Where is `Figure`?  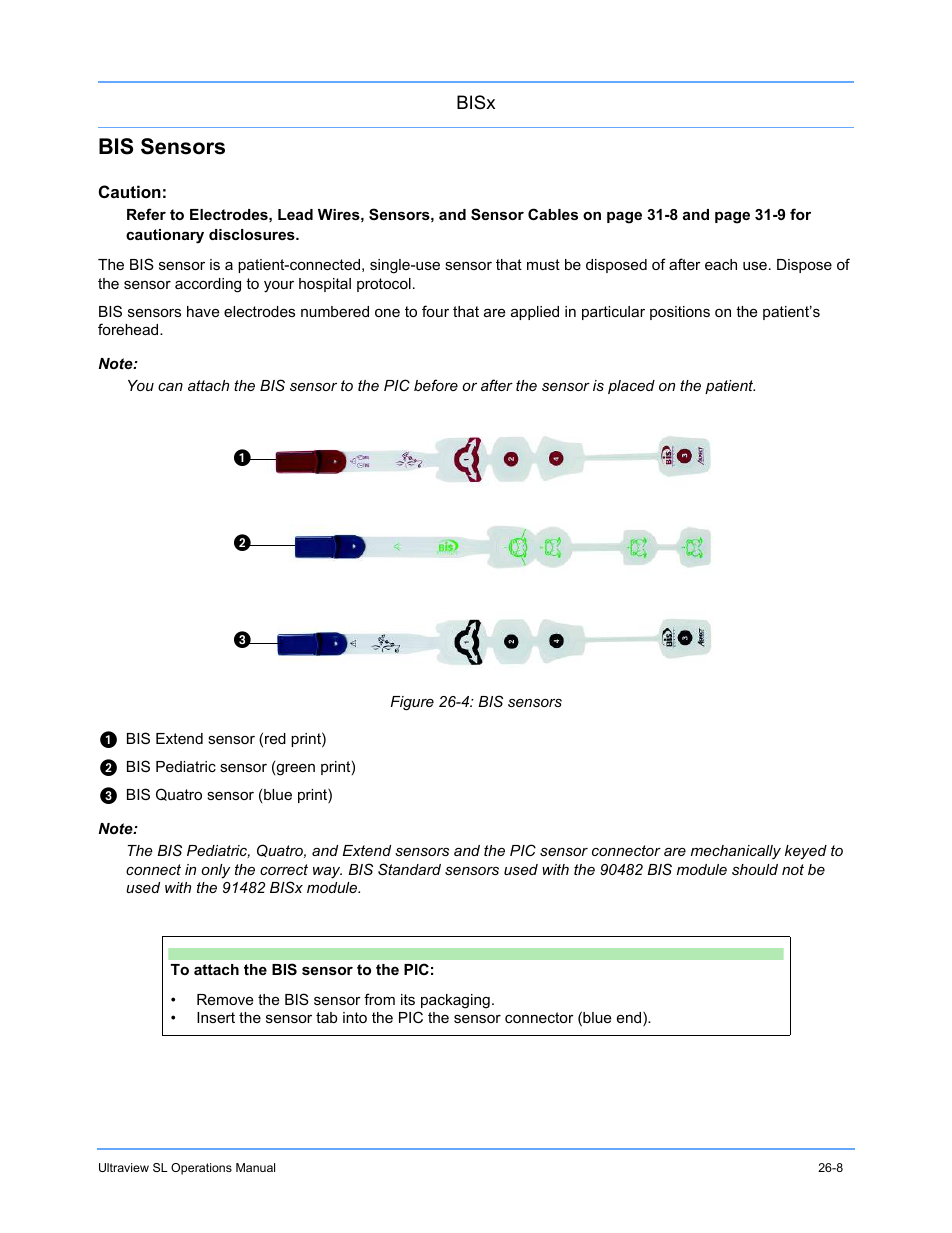 Figure is located at coordinates (412, 703).
